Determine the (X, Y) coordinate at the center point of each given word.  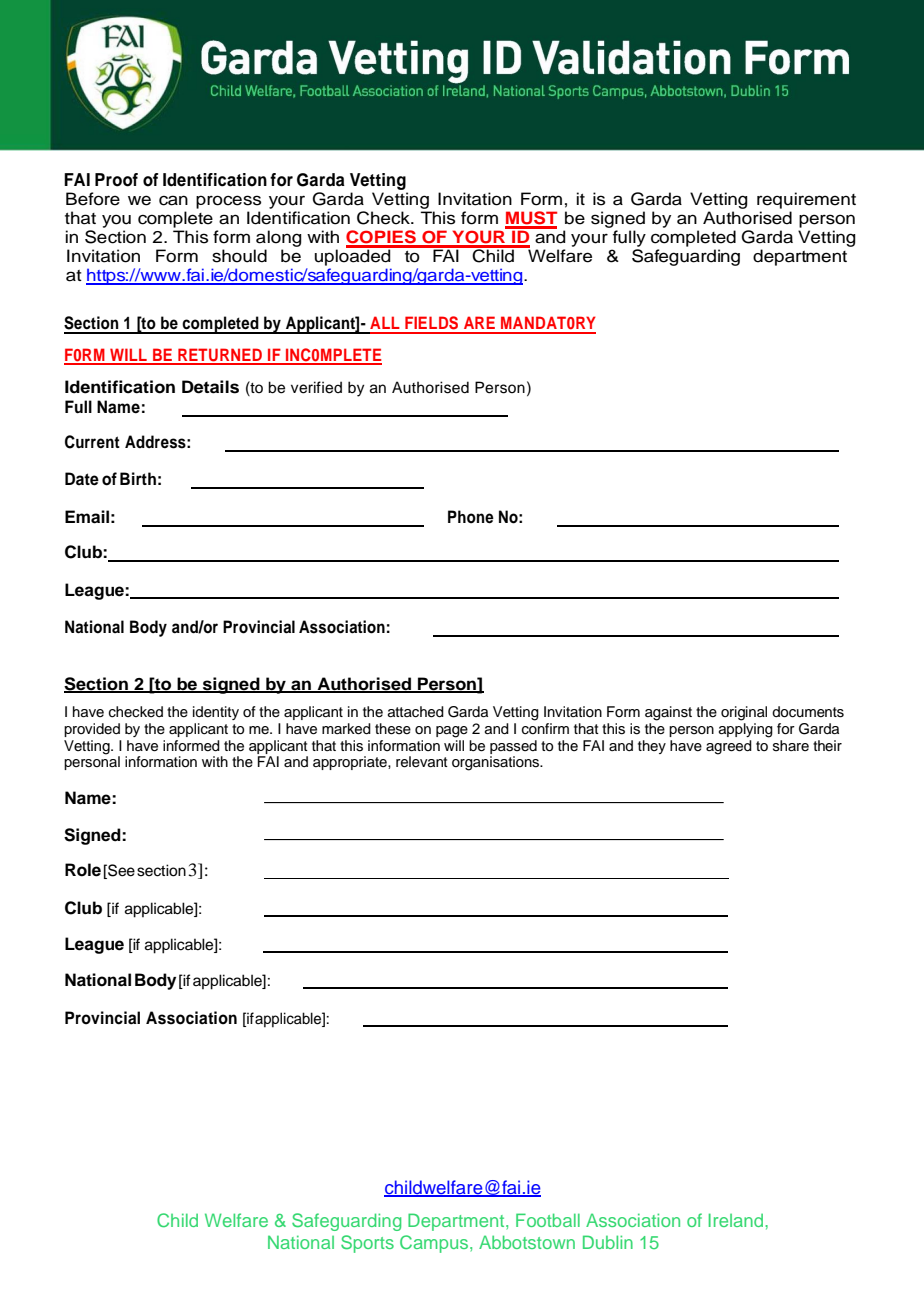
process (228, 202)
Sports (367, 1244)
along (279, 238)
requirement (806, 200)
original (744, 713)
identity (216, 713)
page (452, 732)
